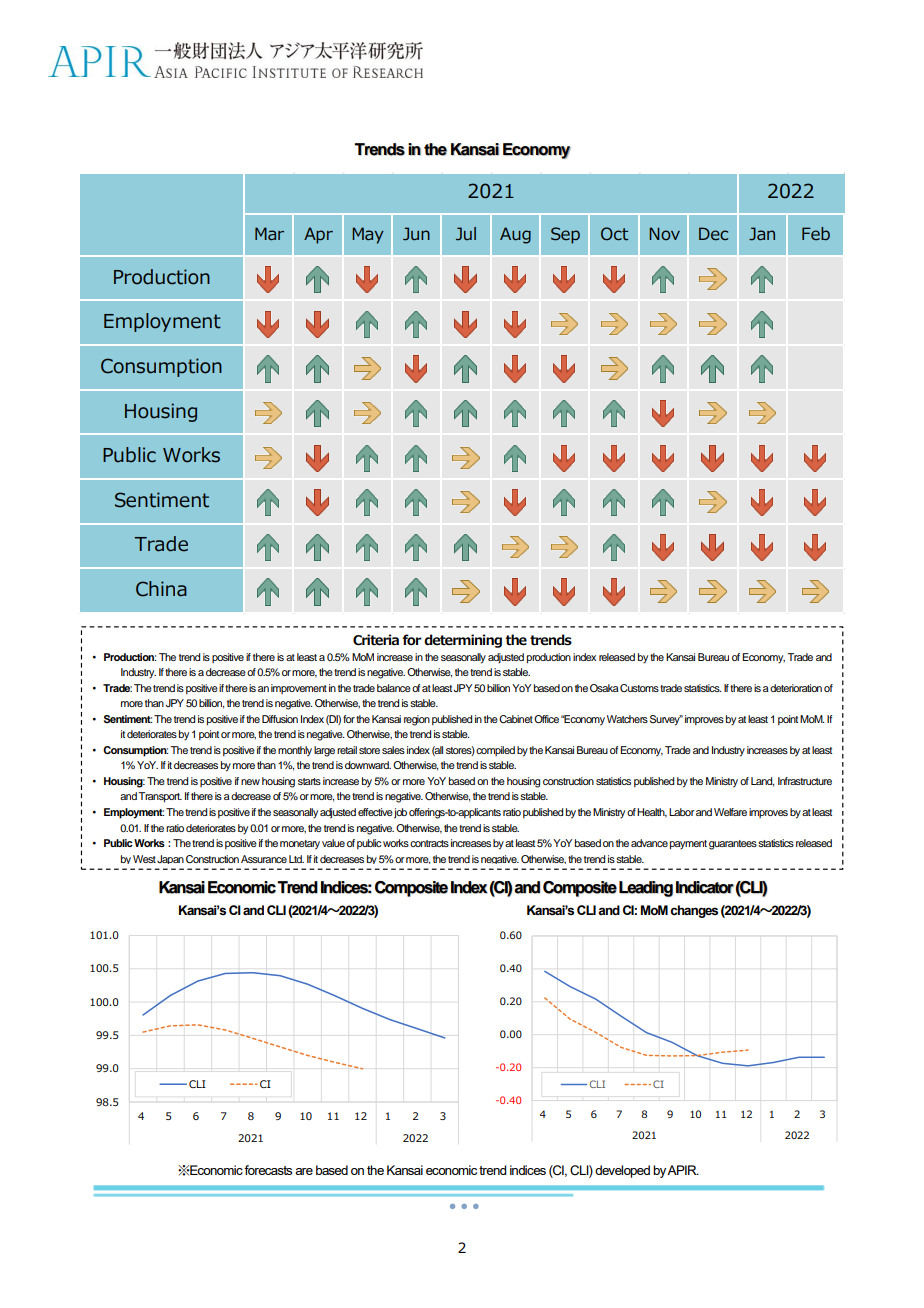  Describe the element at coordinates (463, 641) in the screenshot. I see `determining` at that location.
